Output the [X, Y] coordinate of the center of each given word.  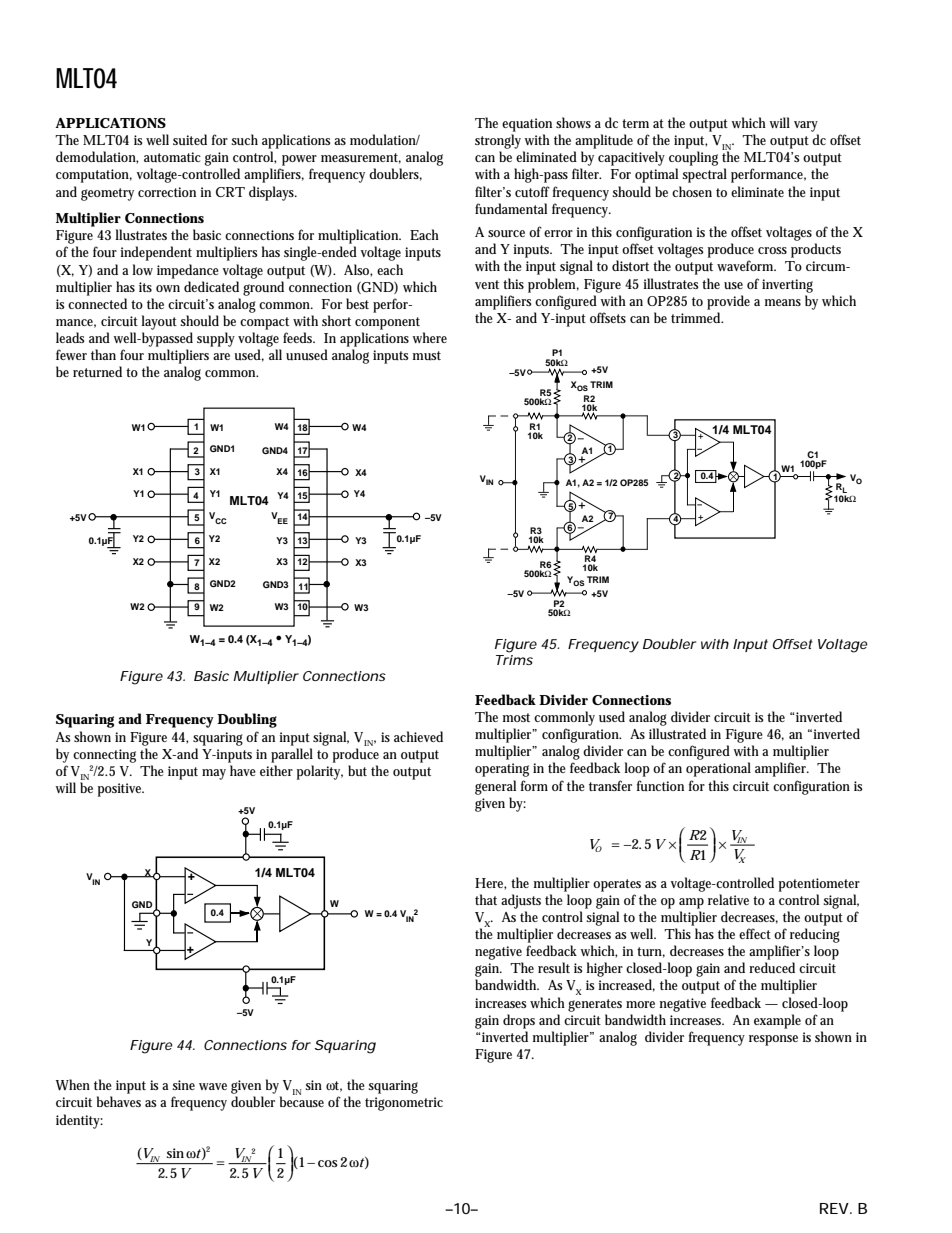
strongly [500, 141]
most [516, 717]
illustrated [677, 733]
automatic [172, 157]
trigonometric [404, 1104]
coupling [693, 160]
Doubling [247, 720]
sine [184, 1085]
